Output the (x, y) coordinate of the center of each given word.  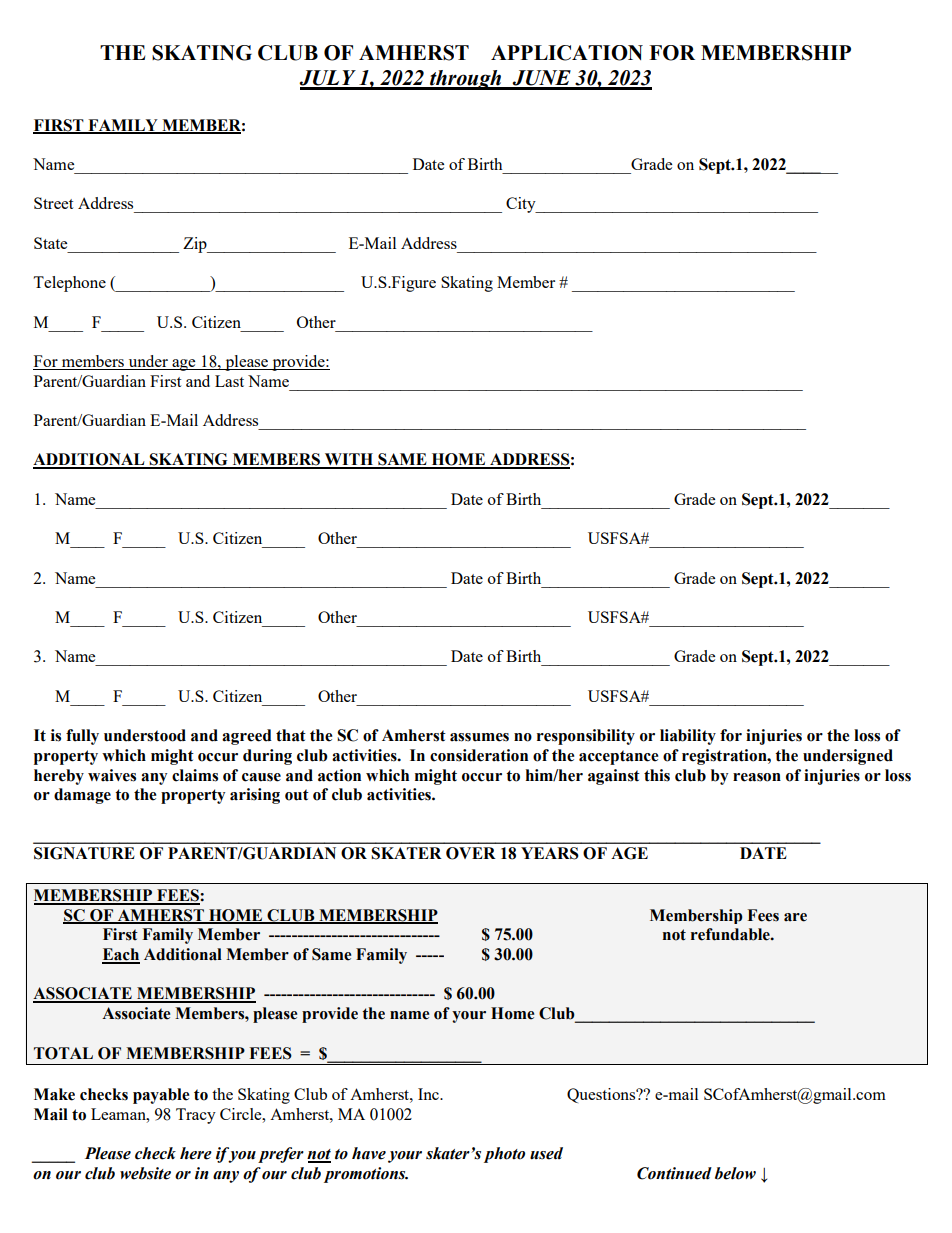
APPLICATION (567, 53)
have (369, 1153)
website (145, 1173)
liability (688, 737)
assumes (479, 737)
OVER (471, 853)
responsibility (586, 737)
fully (82, 737)
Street (53, 203)
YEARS (550, 853)
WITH (349, 460)
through (466, 80)
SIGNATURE (84, 853)
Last (229, 381)
